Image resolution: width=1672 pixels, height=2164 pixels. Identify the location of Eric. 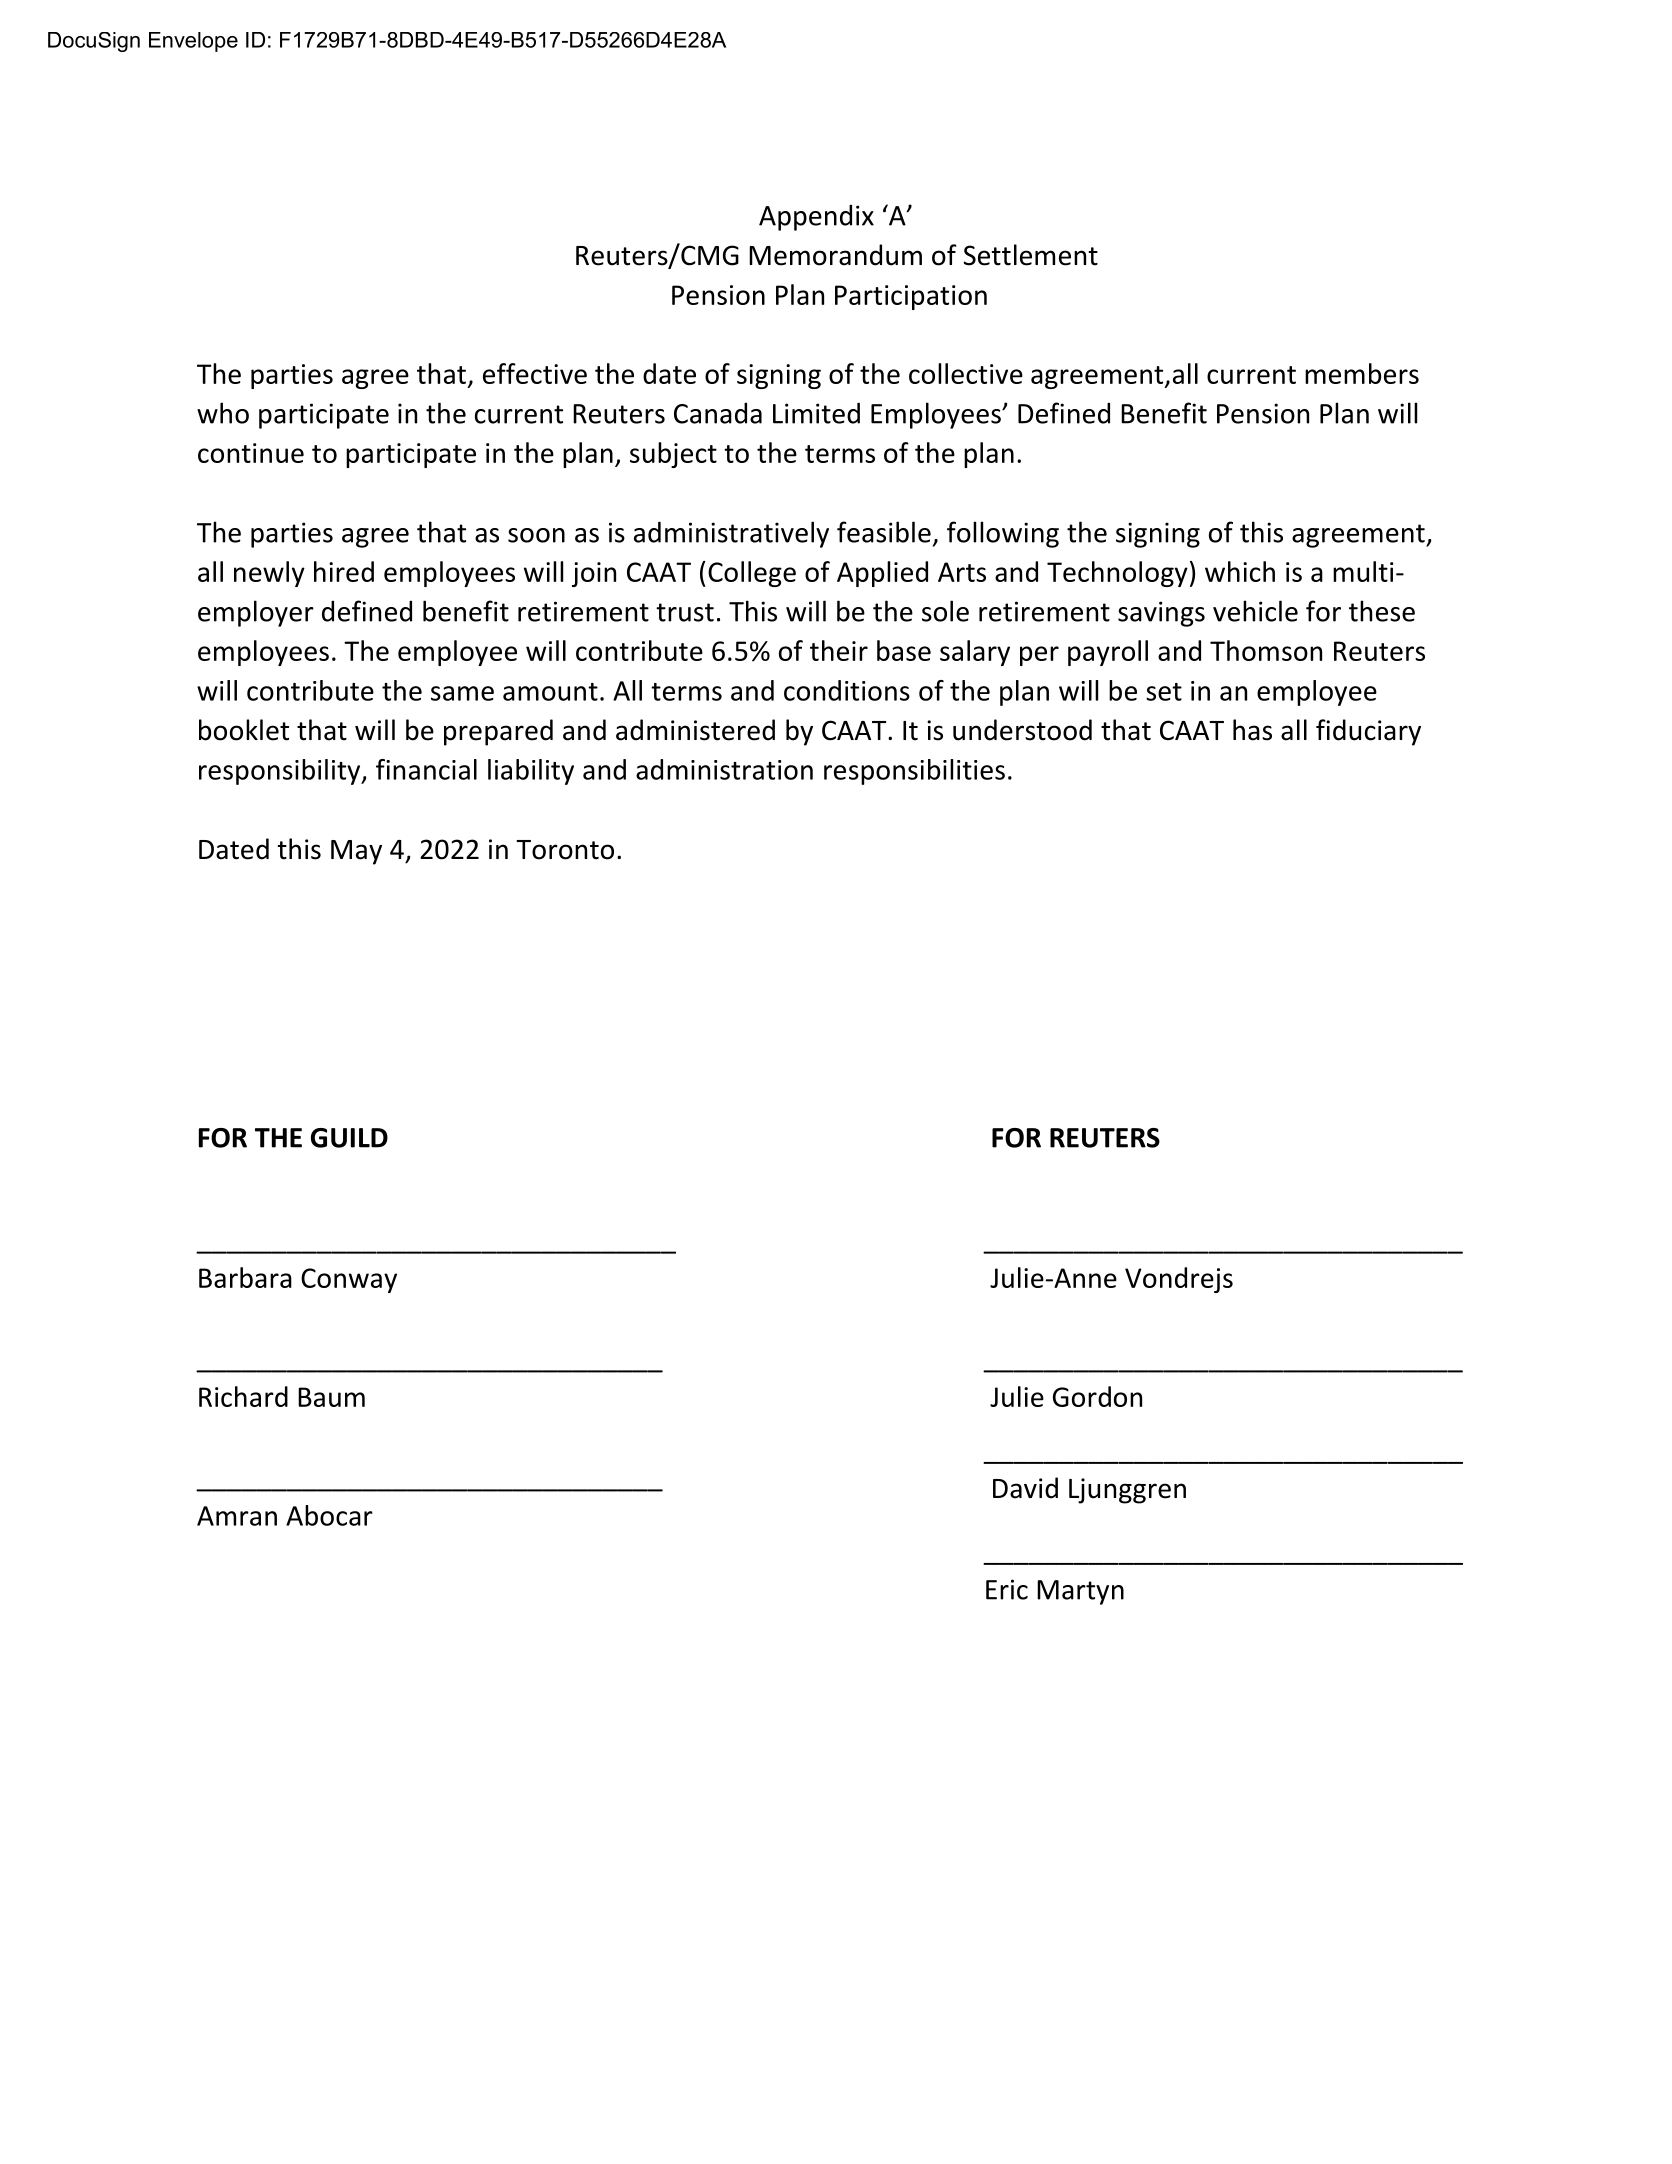
(1007, 1589).
